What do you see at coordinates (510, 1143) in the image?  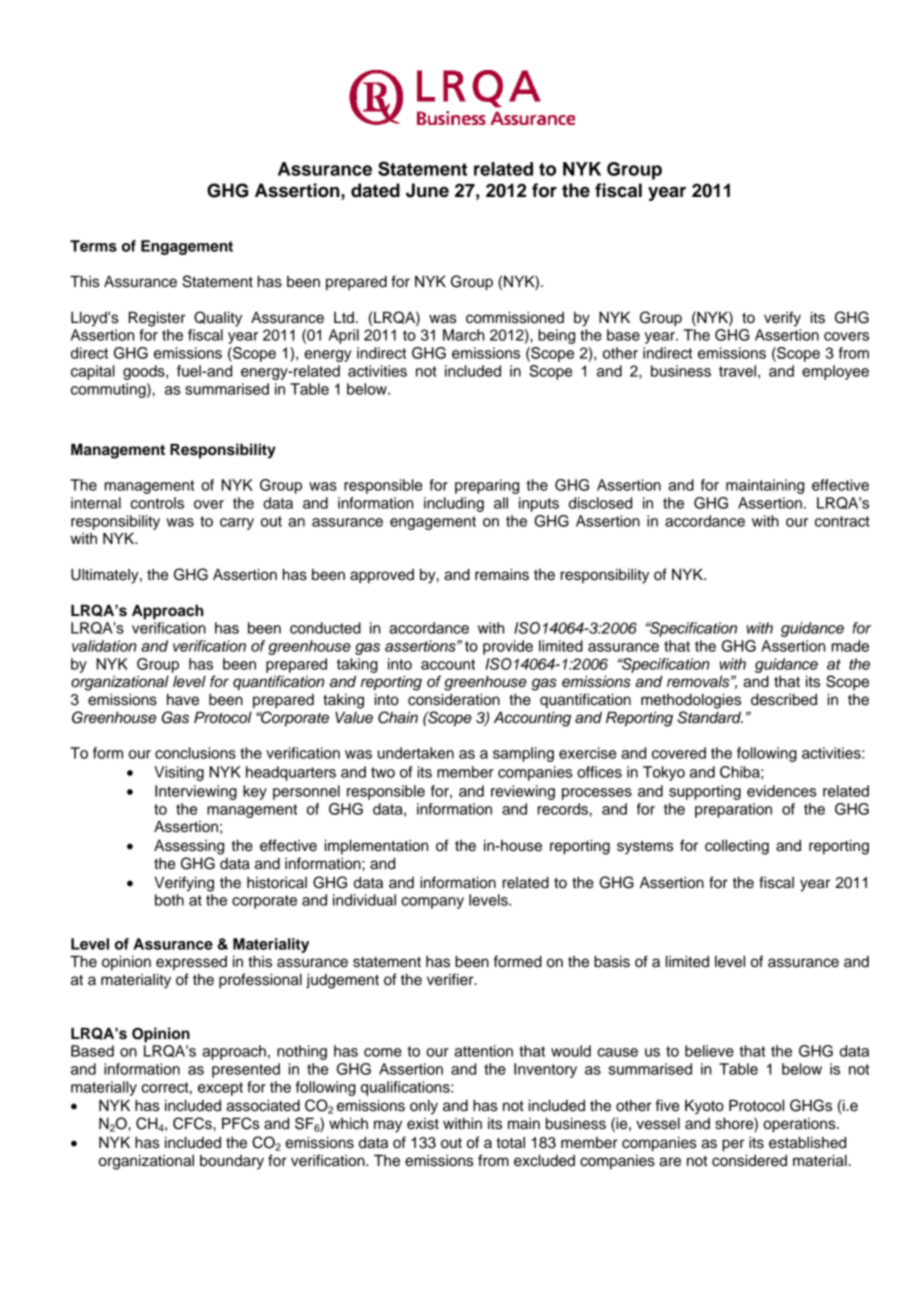 I see `total` at bounding box center [510, 1143].
